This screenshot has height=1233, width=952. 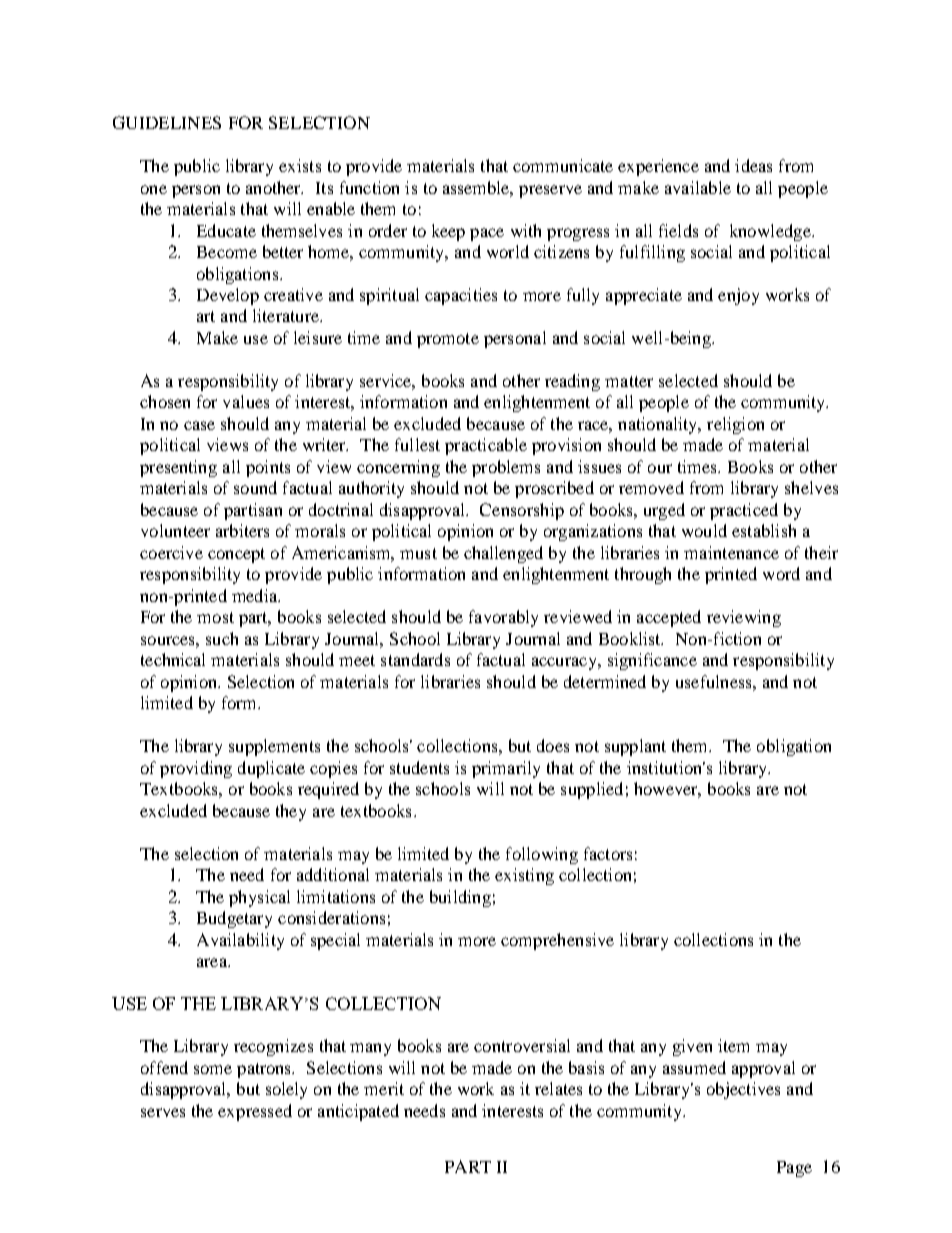 I want to click on ideas, so click(x=753, y=165).
